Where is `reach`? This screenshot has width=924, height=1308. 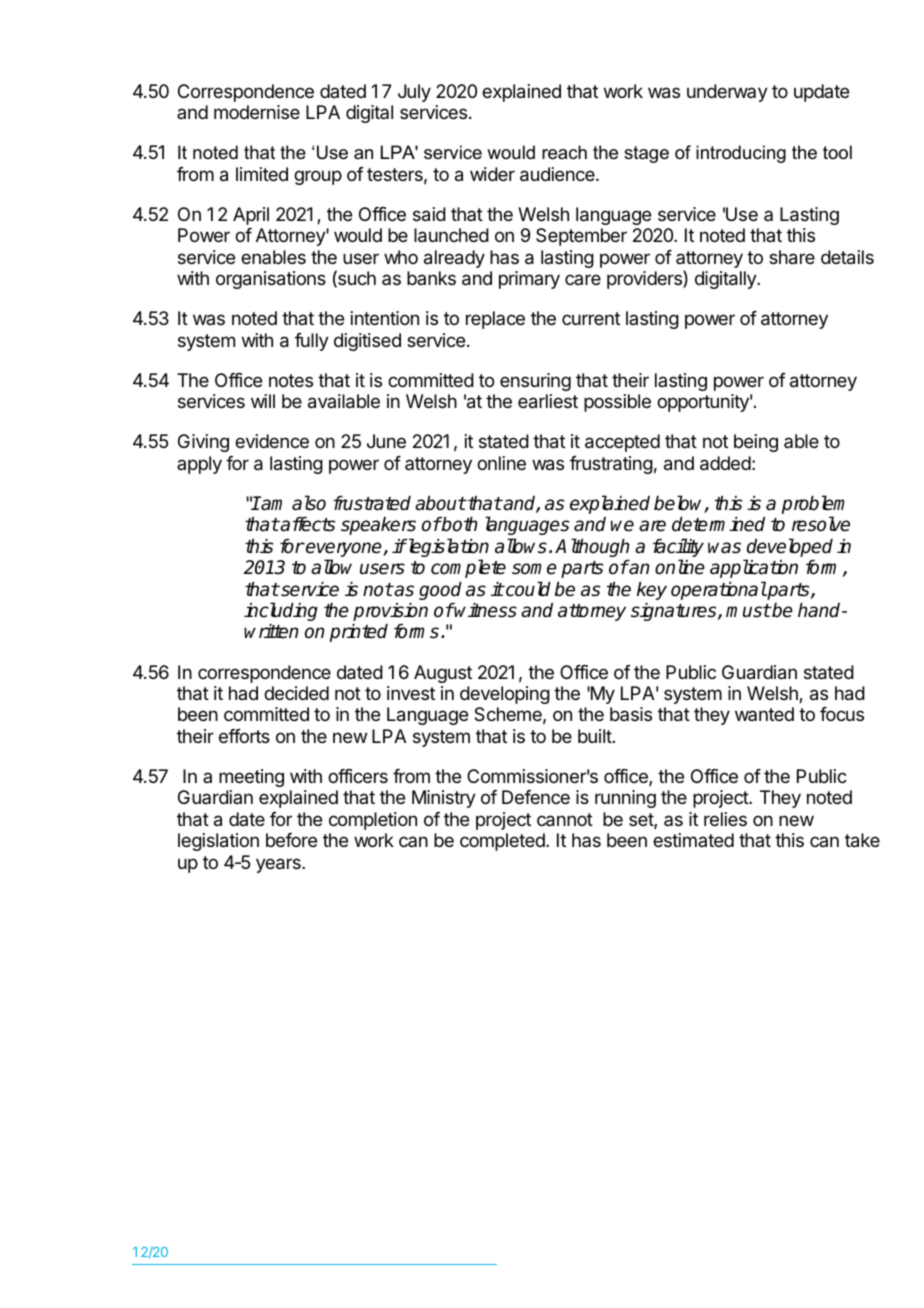 reach is located at coordinates (564, 152).
